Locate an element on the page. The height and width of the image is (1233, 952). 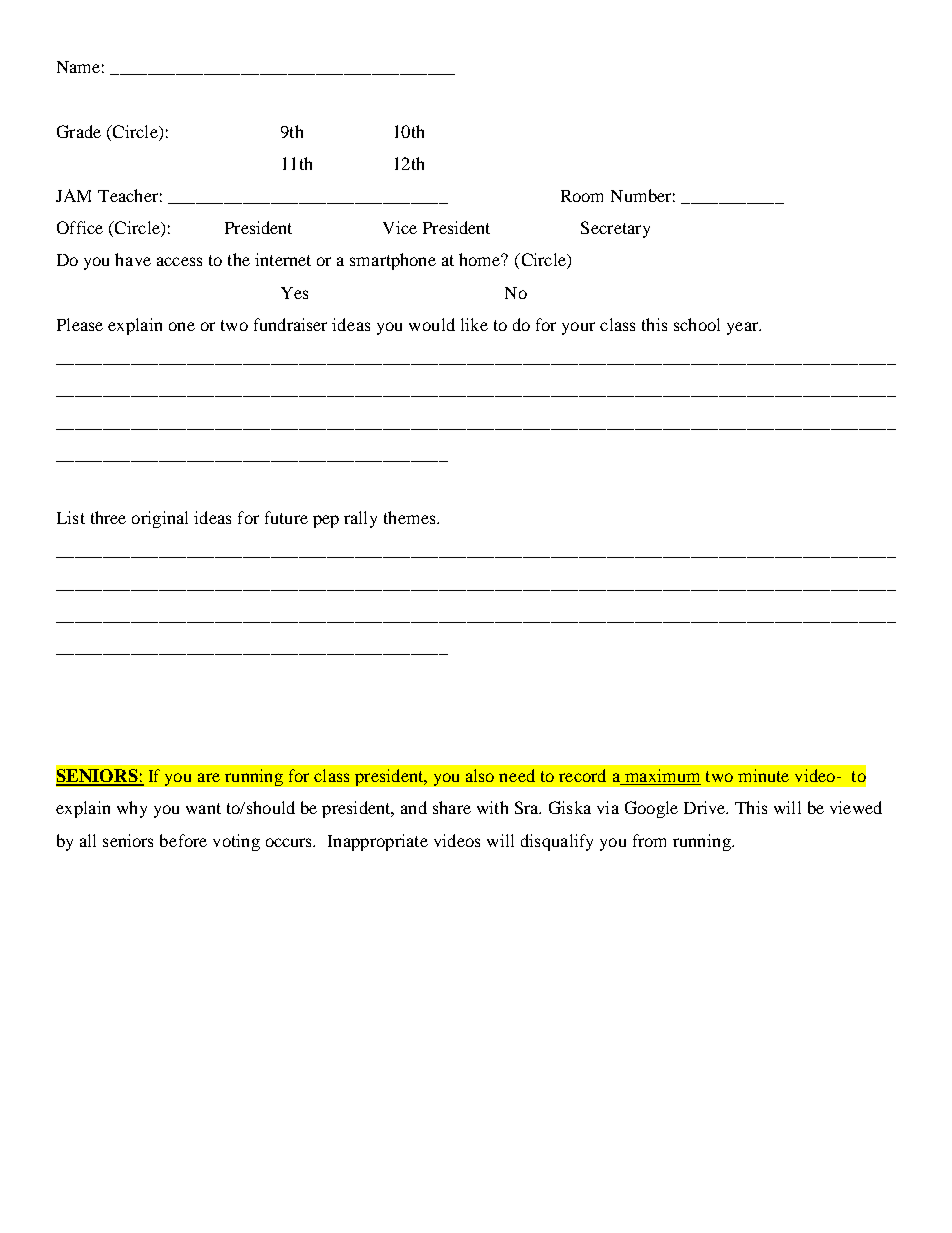
themes is located at coordinates (411, 517).
